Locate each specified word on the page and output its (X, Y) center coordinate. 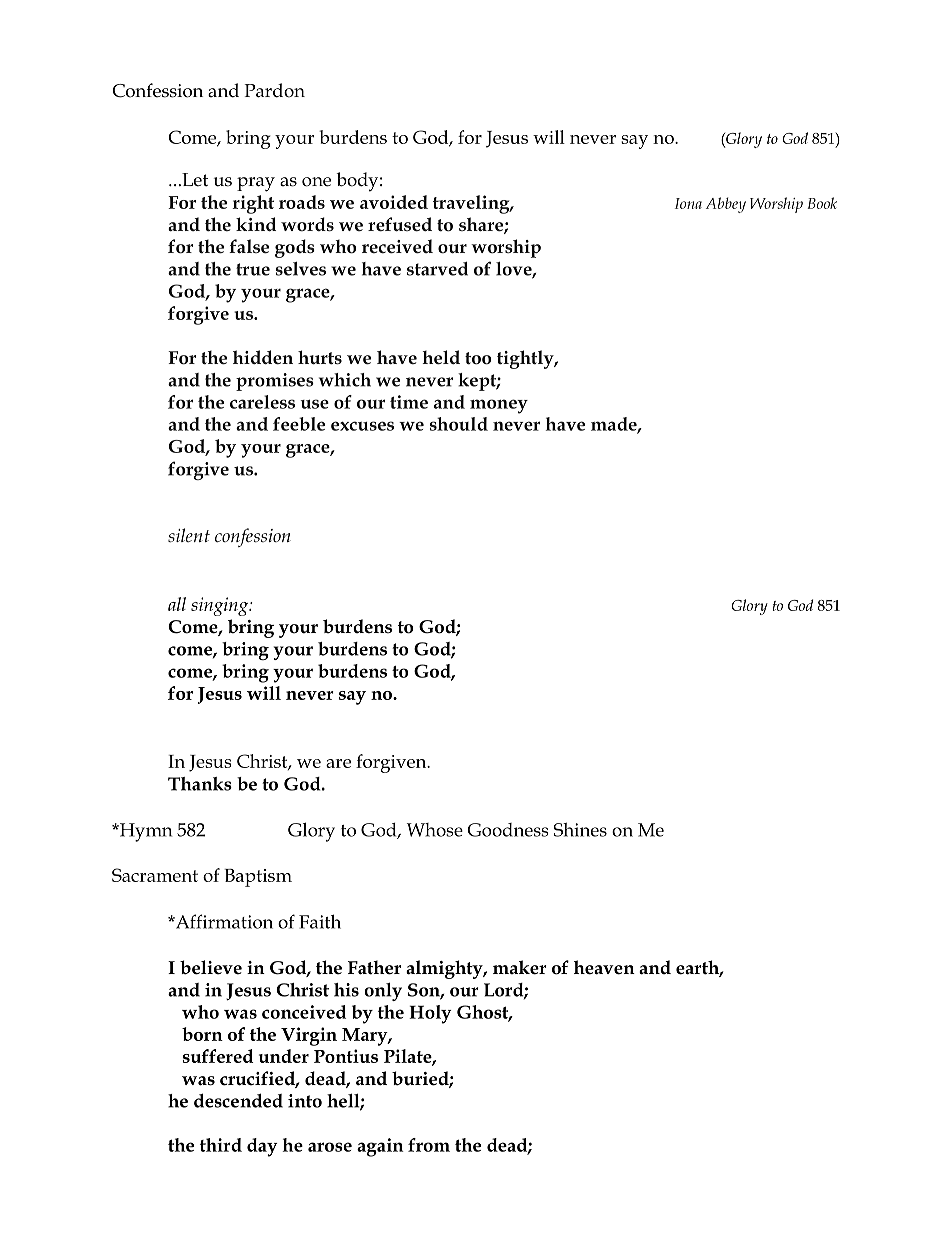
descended (238, 1100)
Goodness (508, 830)
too (478, 358)
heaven (604, 967)
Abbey (726, 205)
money (499, 406)
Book (822, 203)
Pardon (274, 90)
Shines (580, 830)
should (459, 424)
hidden (263, 357)
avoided (394, 202)
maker (520, 967)
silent (189, 535)
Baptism (258, 878)
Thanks (200, 784)
